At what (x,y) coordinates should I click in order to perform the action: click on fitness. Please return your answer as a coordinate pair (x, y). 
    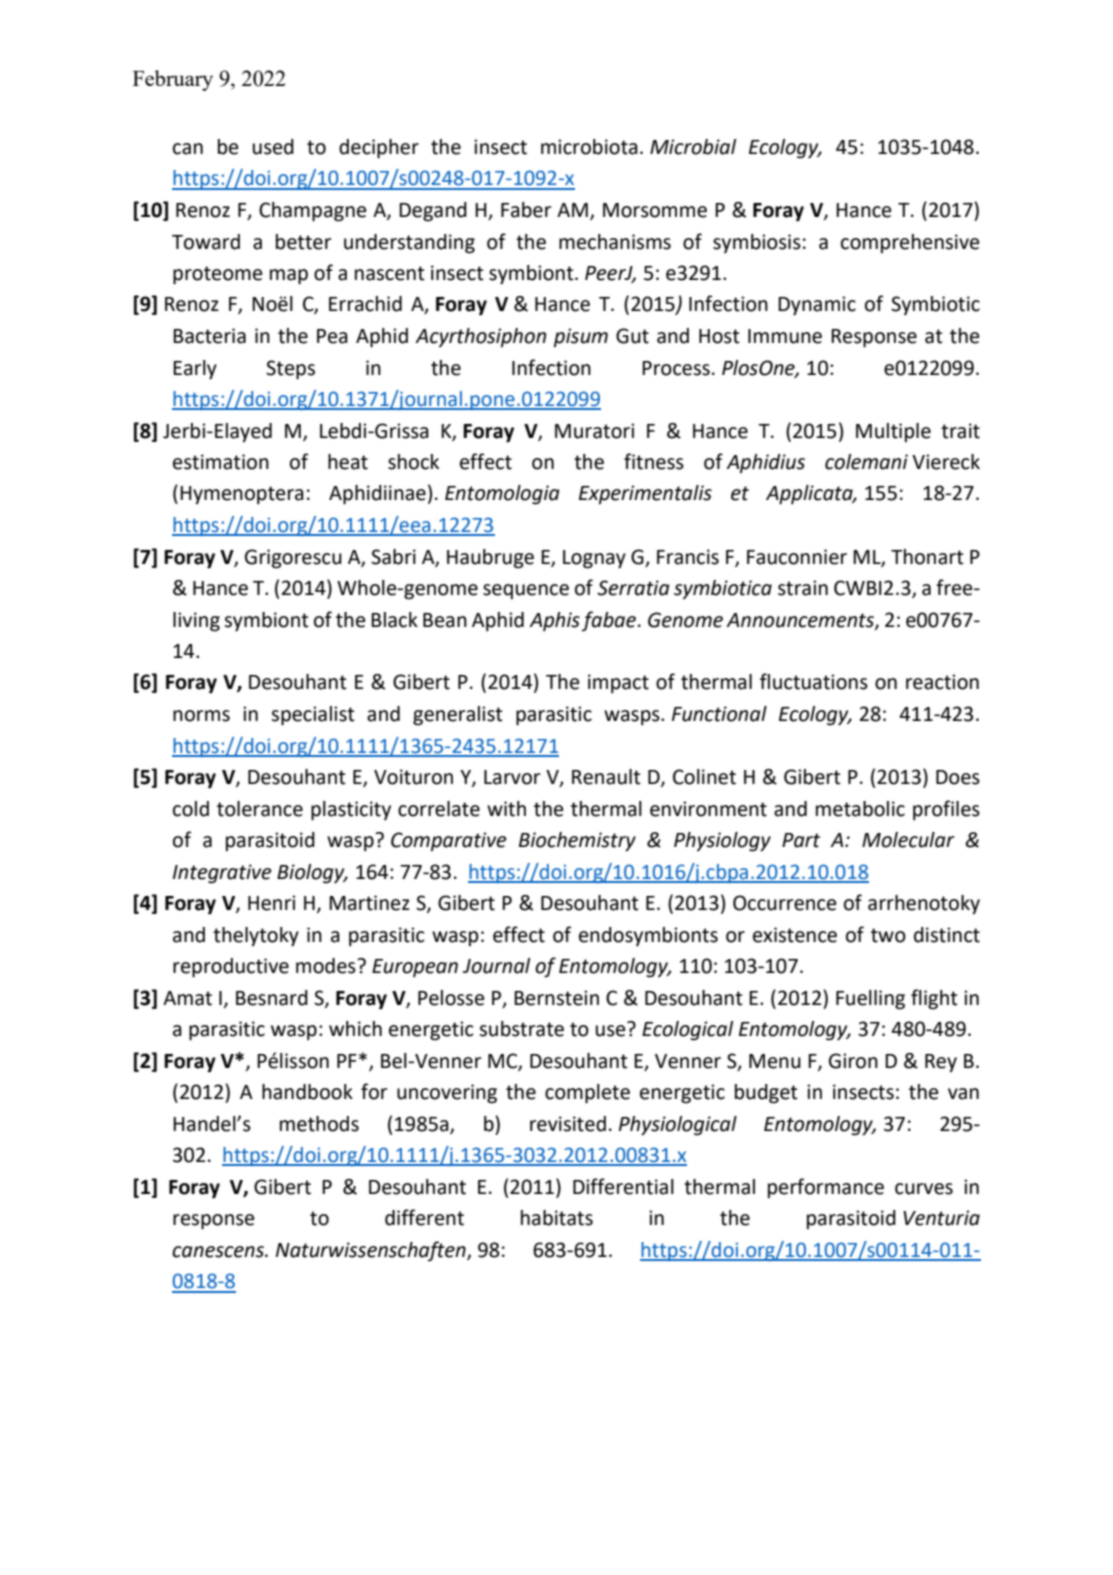
    Looking at the image, I should click on (654, 461).
